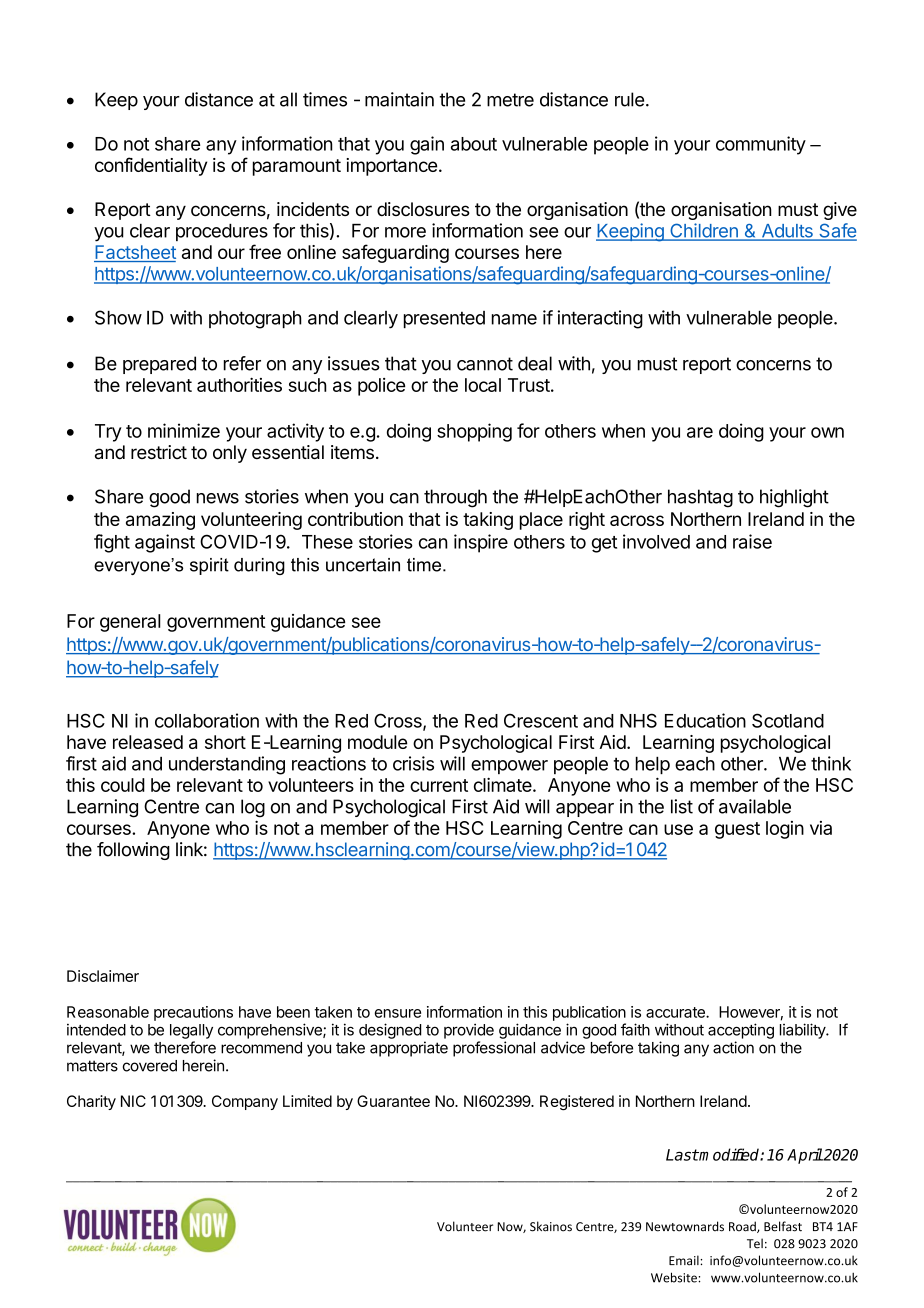  I want to click on NIC, so click(133, 1101).
